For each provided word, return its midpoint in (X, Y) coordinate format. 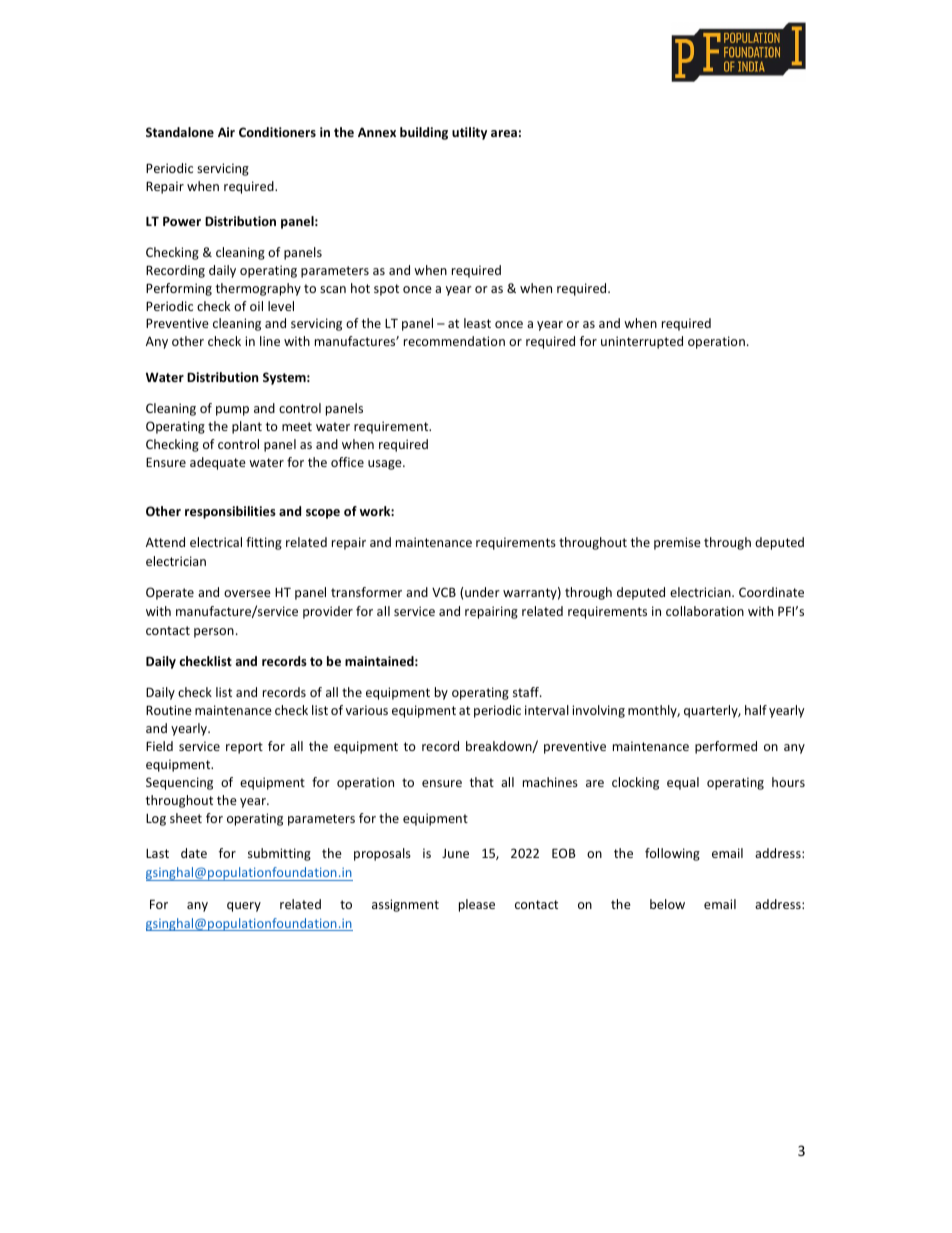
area (504, 133)
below (667, 904)
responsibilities (230, 512)
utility (469, 133)
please (477, 905)
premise (677, 543)
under (482, 592)
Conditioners (277, 132)
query (244, 907)
